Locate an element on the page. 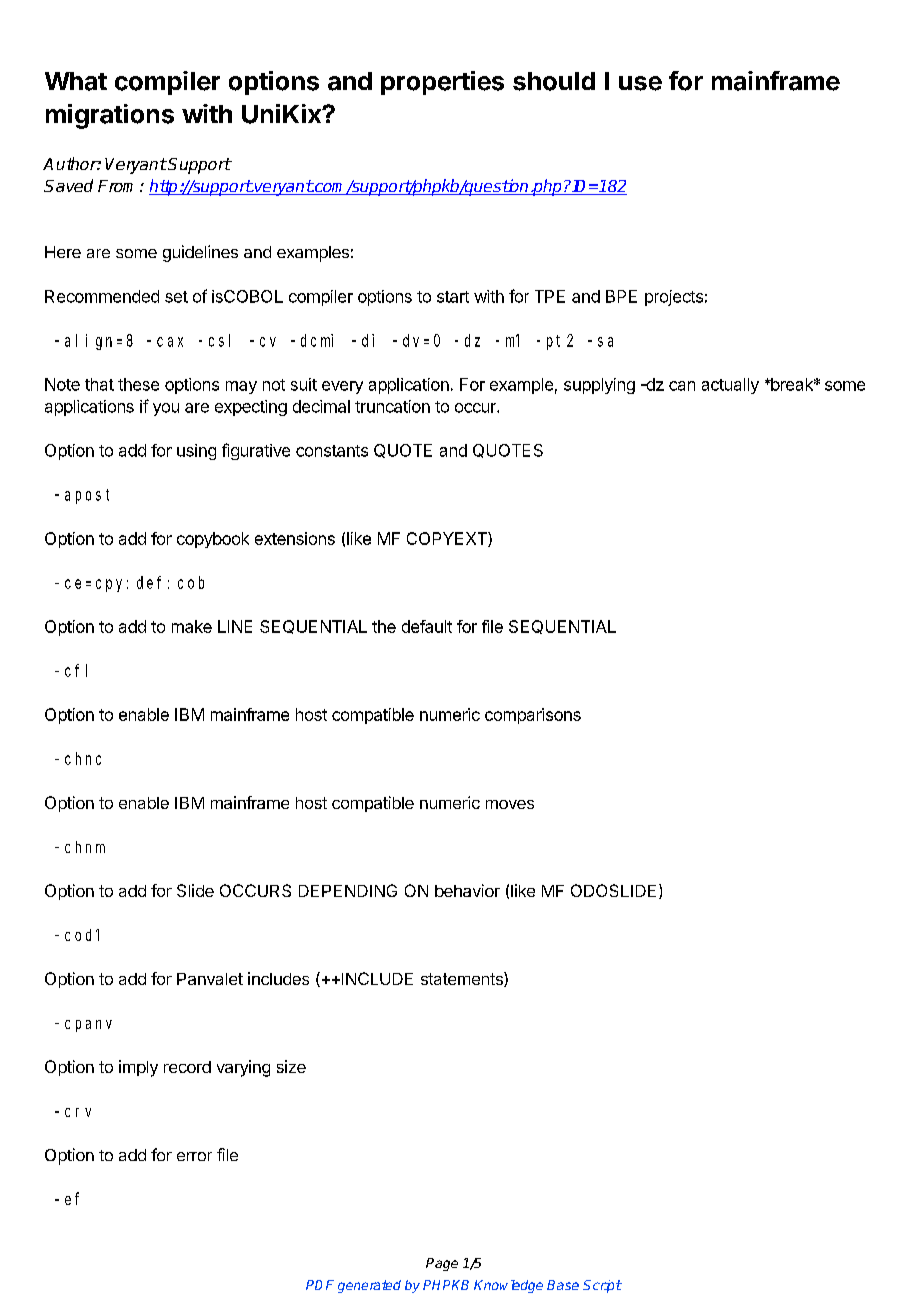  make is located at coordinates (192, 626).
